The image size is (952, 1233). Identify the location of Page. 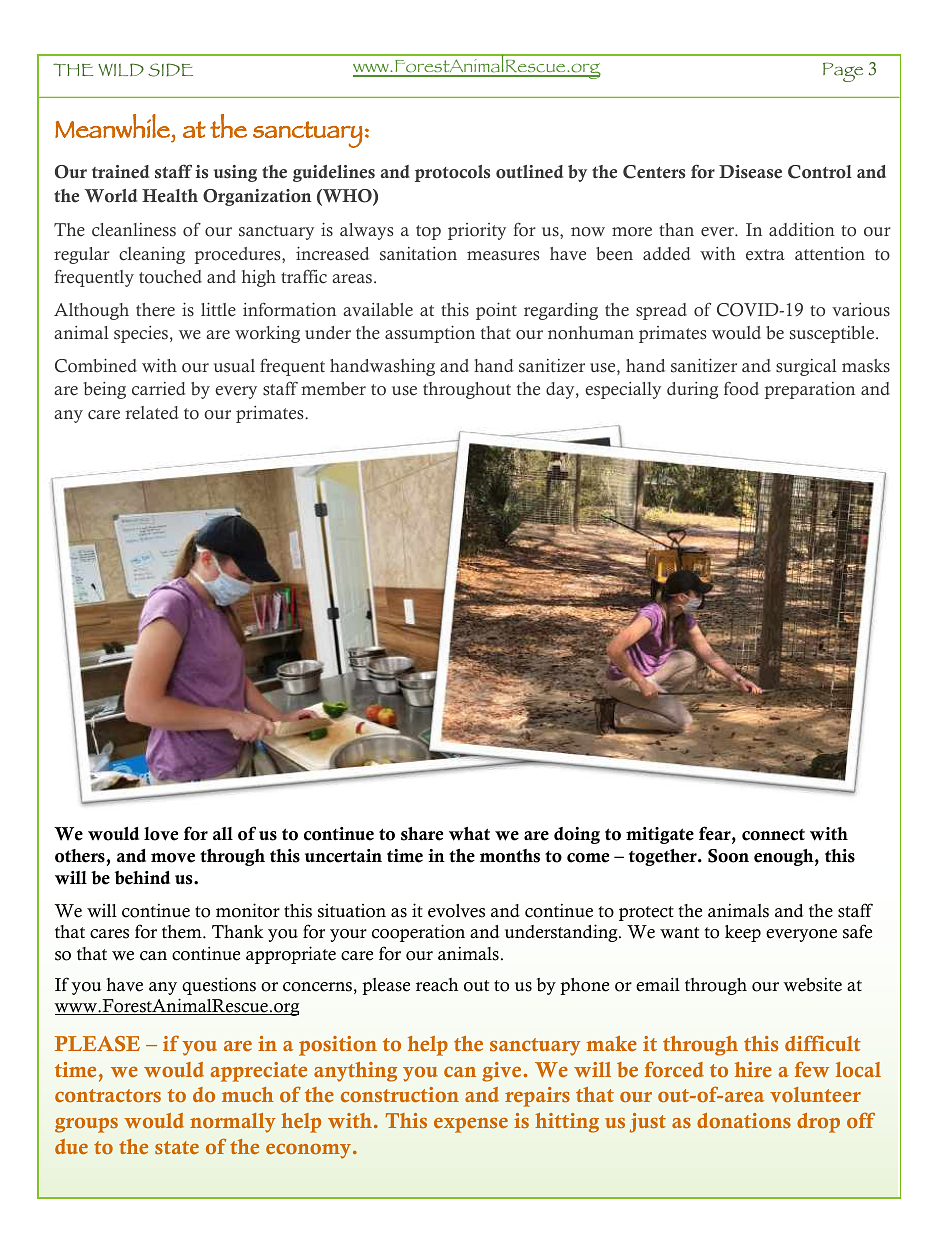
(843, 72).
